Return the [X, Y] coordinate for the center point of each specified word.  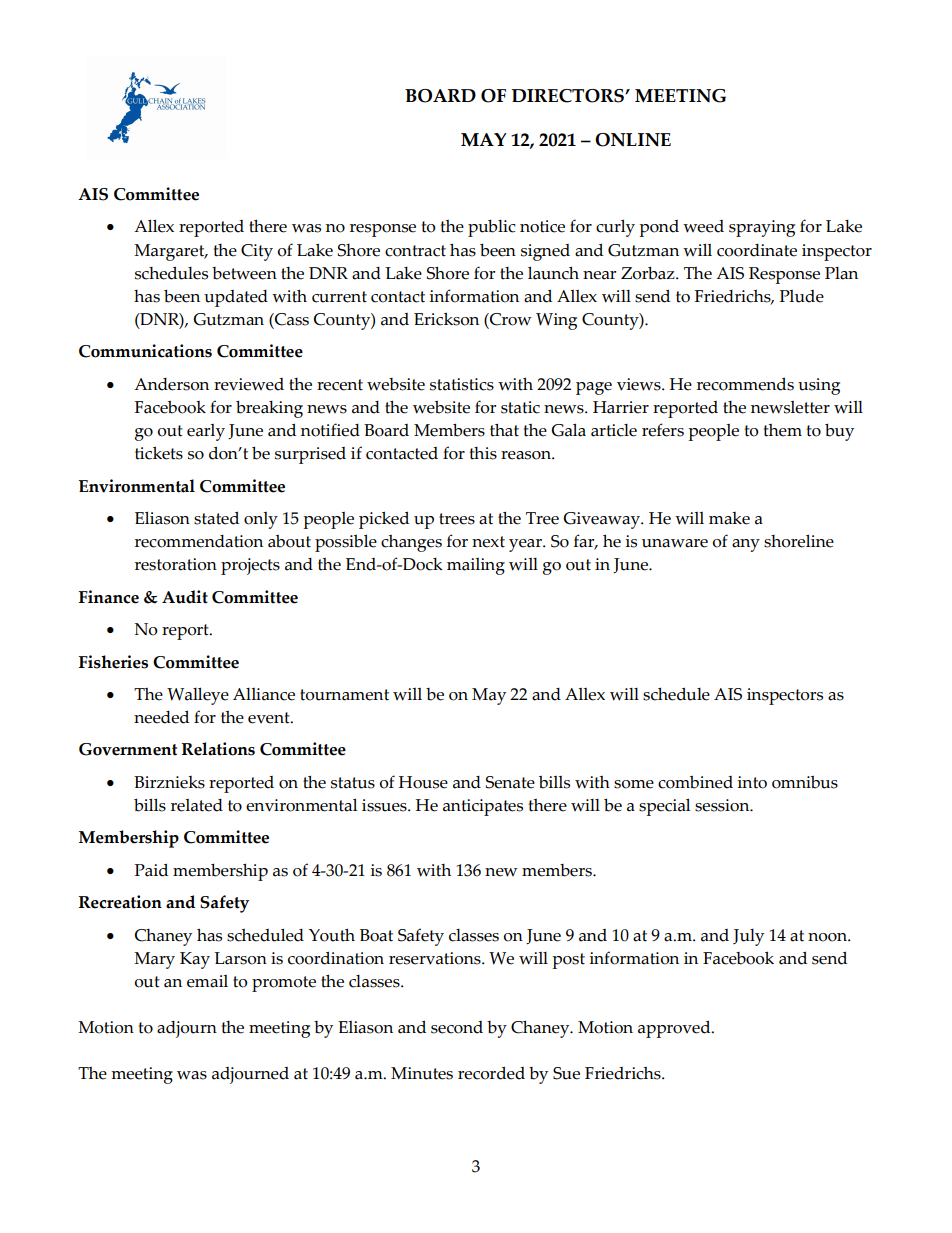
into [752, 782]
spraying [762, 228]
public [492, 228]
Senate [510, 782]
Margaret [170, 252]
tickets [159, 453]
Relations [218, 749]
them [782, 430]
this [483, 453]
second [457, 1027]
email [207, 981]
